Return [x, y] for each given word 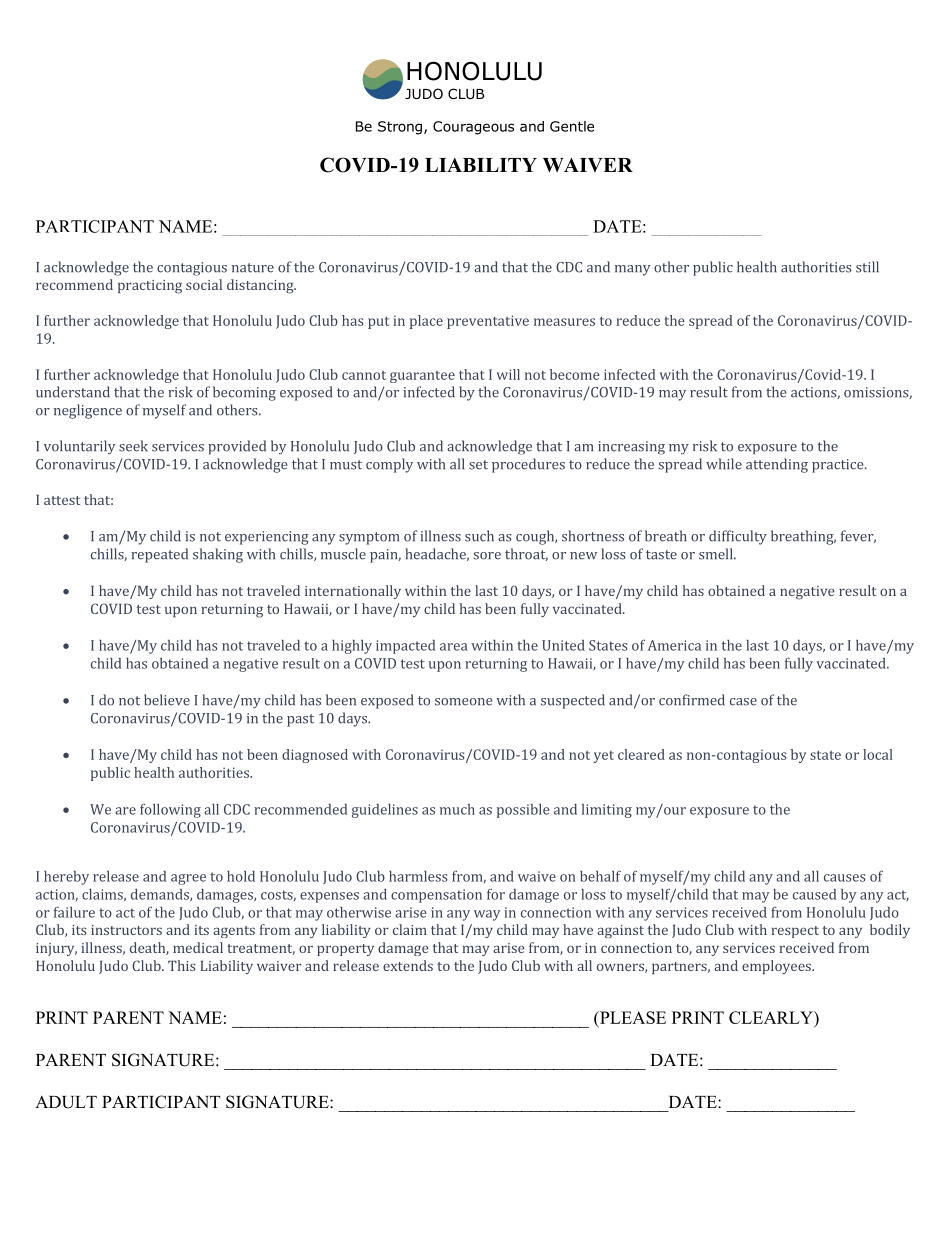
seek [133, 446]
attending [777, 465]
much [457, 809]
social [204, 284]
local [878, 754]
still [867, 267]
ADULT [66, 1102]
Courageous [473, 128]
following [170, 811]
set [478, 465]
